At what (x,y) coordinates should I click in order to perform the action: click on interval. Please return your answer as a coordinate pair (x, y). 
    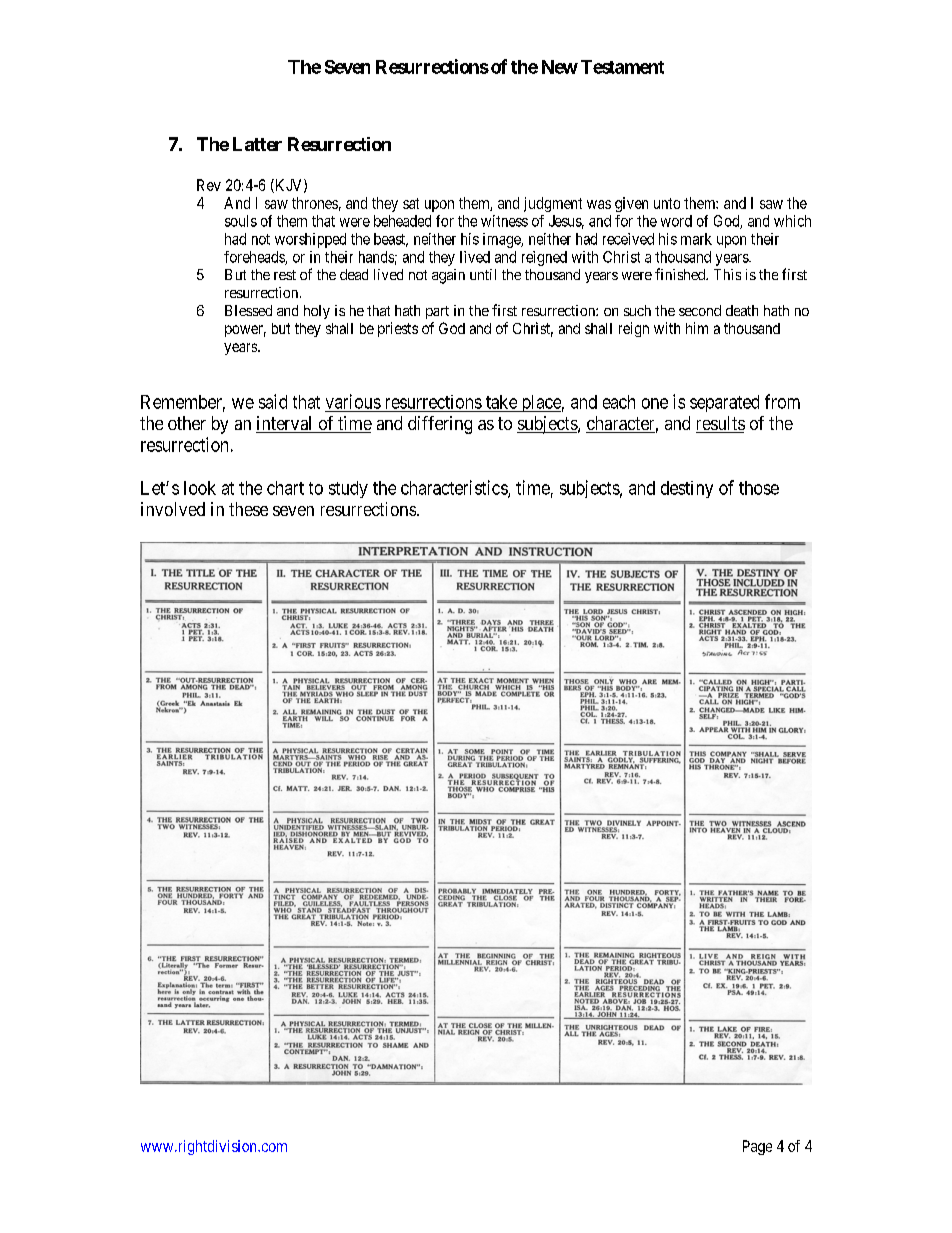
    Looking at the image, I should click on (285, 424).
